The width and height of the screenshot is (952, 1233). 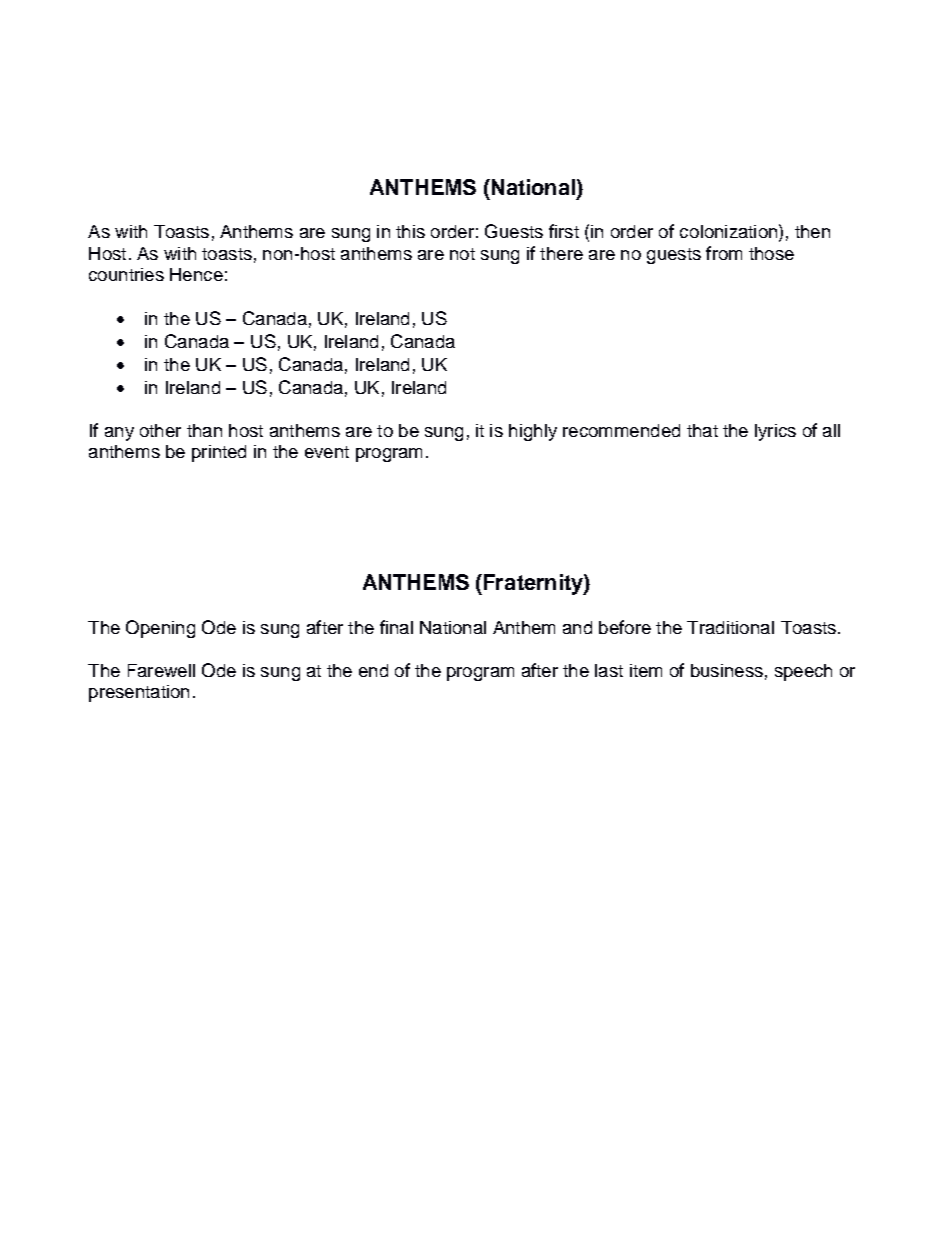 I want to click on printed, so click(x=219, y=453).
